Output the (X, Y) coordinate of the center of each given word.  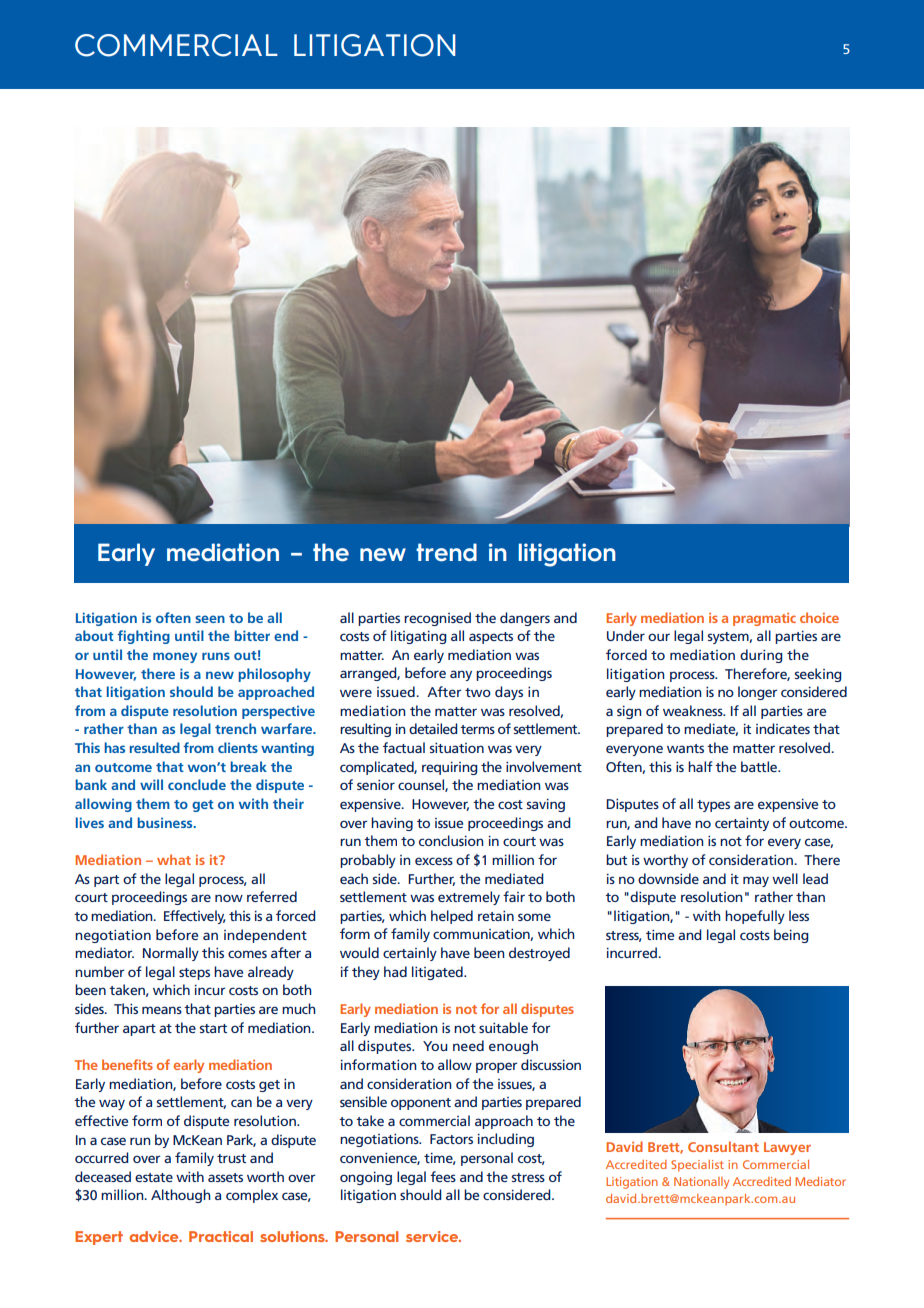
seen (210, 619)
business (166, 822)
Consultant (723, 1146)
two (478, 692)
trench (235, 728)
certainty (742, 824)
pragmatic (764, 619)
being (791, 936)
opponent (421, 1104)
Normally (171, 954)
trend (446, 552)
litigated (438, 973)
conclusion (451, 840)
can (241, 1103)
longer (757, 693)
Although (181, 1196)
